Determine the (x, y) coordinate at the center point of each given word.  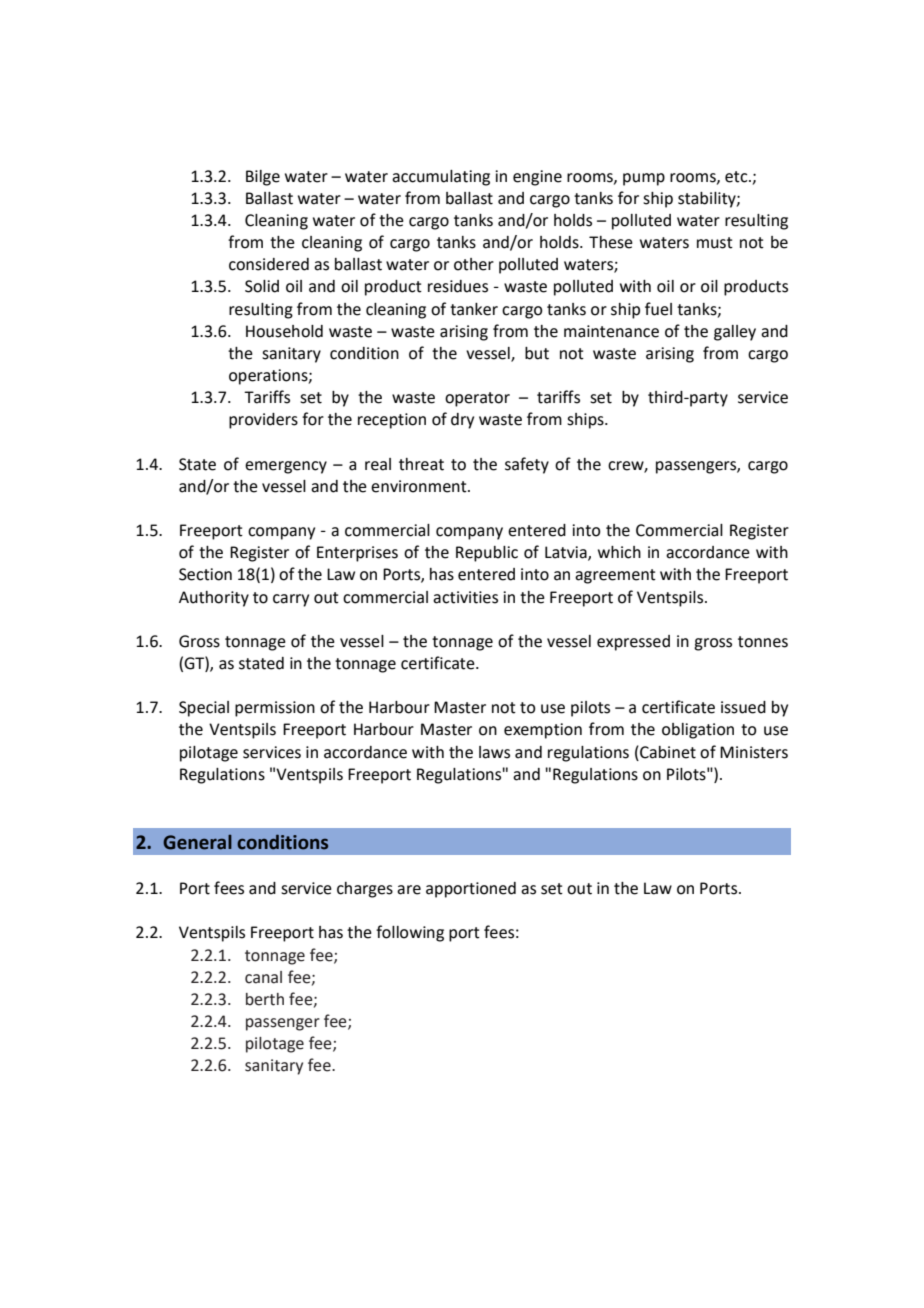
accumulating (441, 178)
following (410, 933)
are (409, 890)
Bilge (263, 178)
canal (263, 977)
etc (737, 177)
